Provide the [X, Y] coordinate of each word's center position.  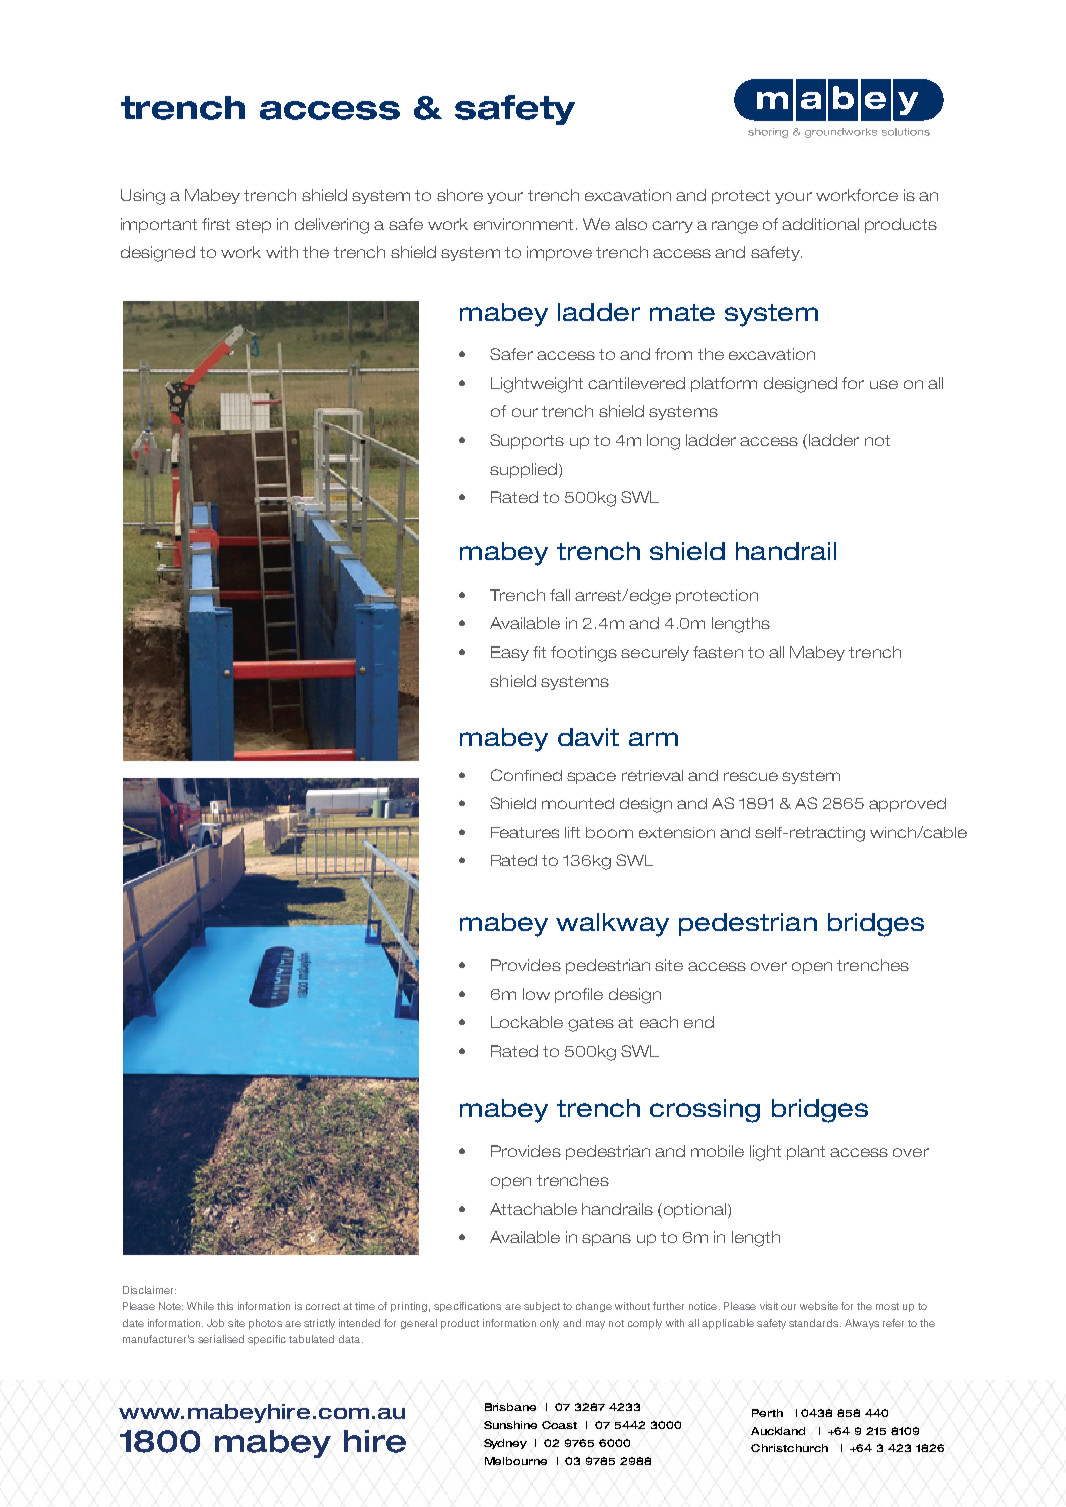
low [536, 994]
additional [820, 224]
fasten [718, 652]
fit [539, 652]
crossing [705, 1111]
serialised [221, 1339]
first [216, 224]
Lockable [527, 1022]
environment [523, 224]
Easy [510, 653]
